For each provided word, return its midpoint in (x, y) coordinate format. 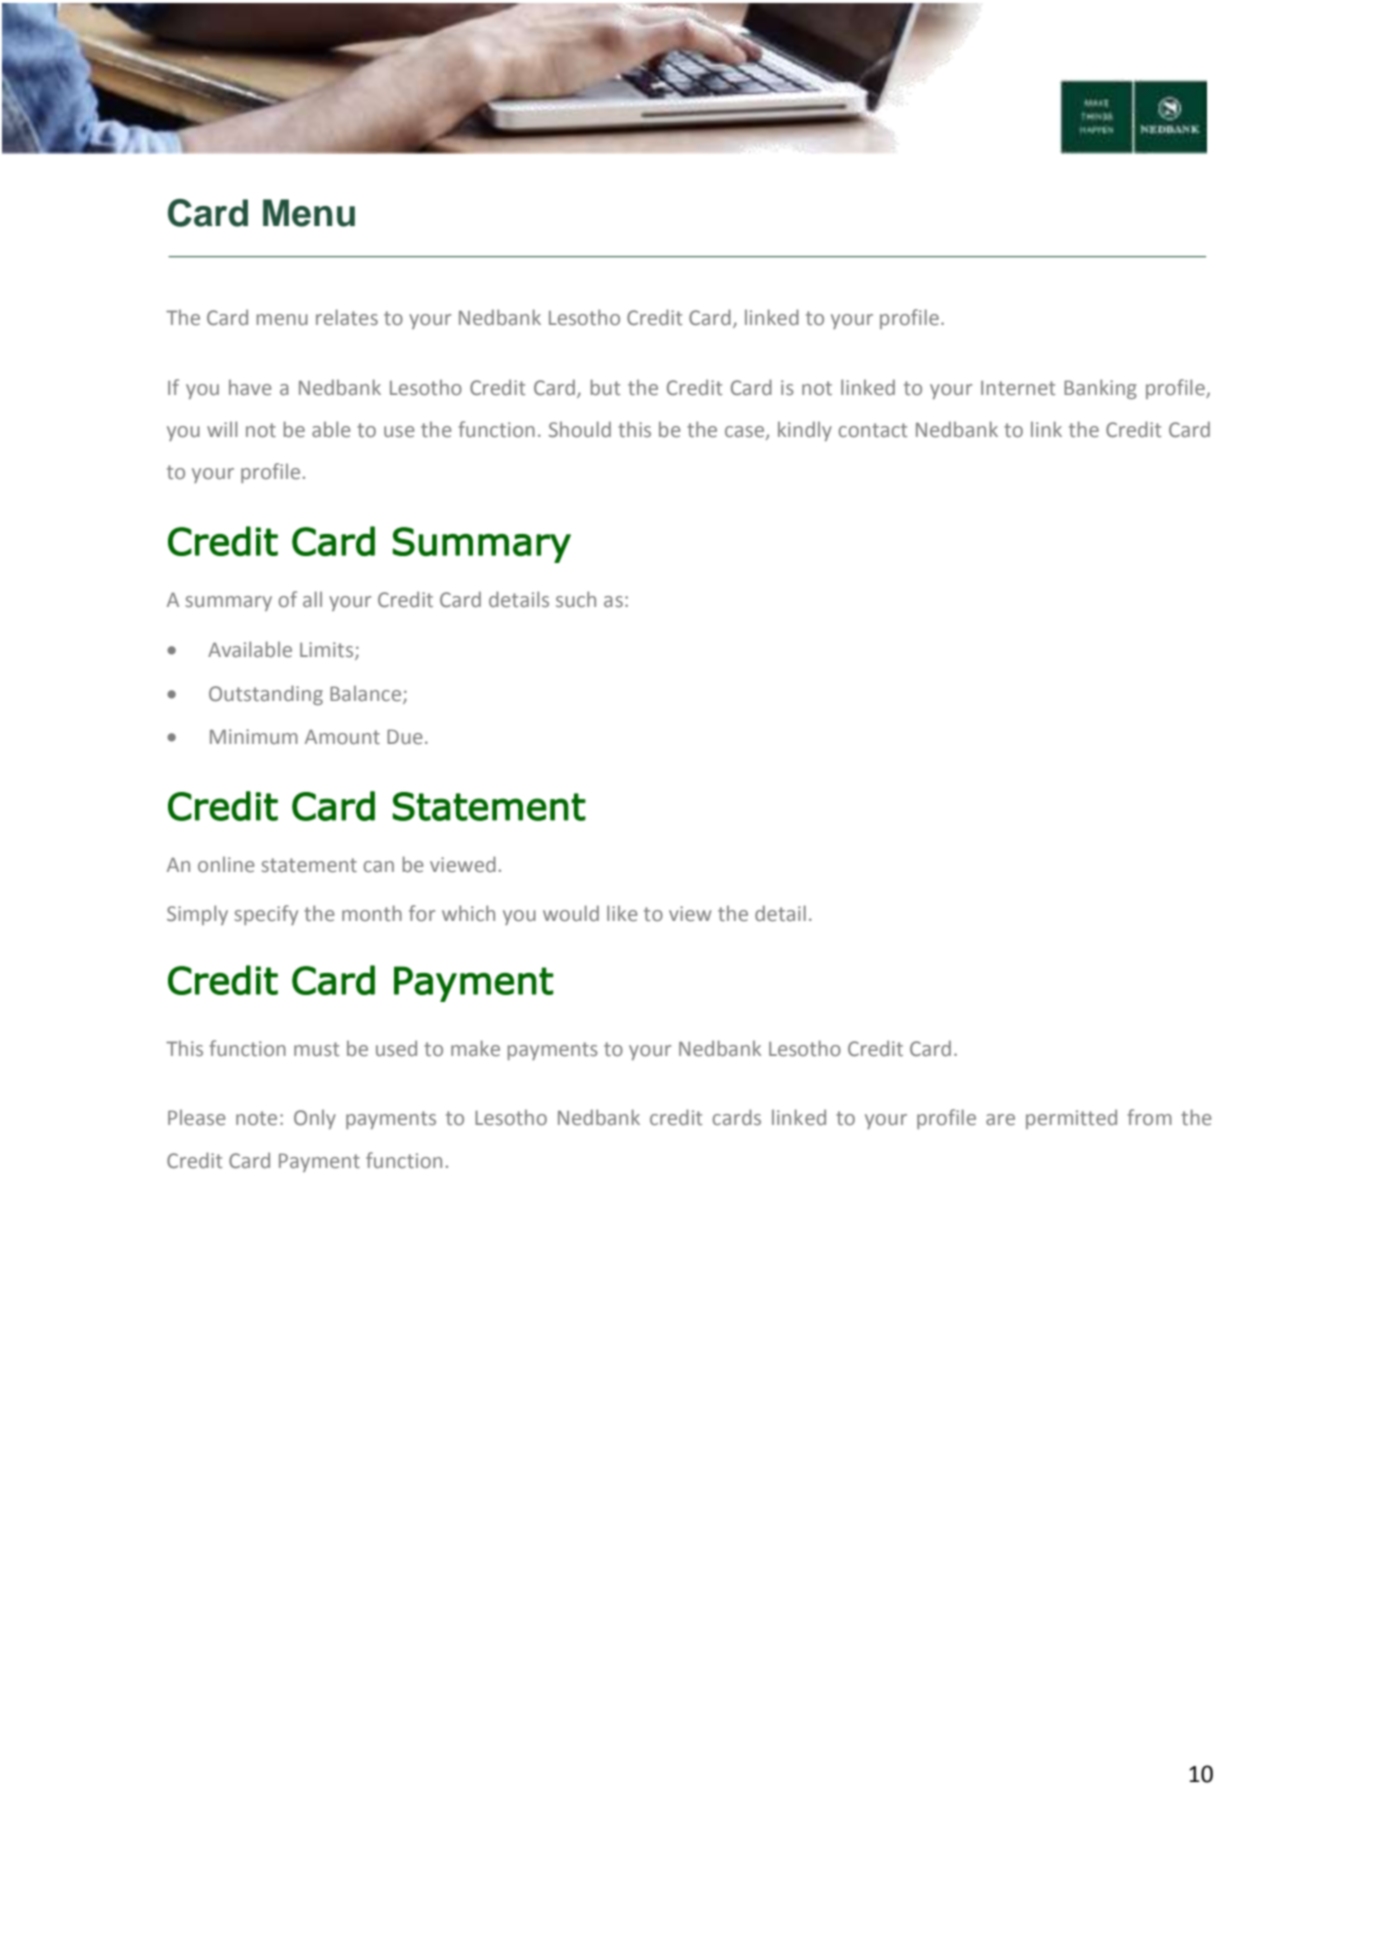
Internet (1018, 388)
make (475, 1048)
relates (347, 317)
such (576, 599)
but (605, 387)
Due (404, 736)
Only (315, 1119)
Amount (342, 737)
